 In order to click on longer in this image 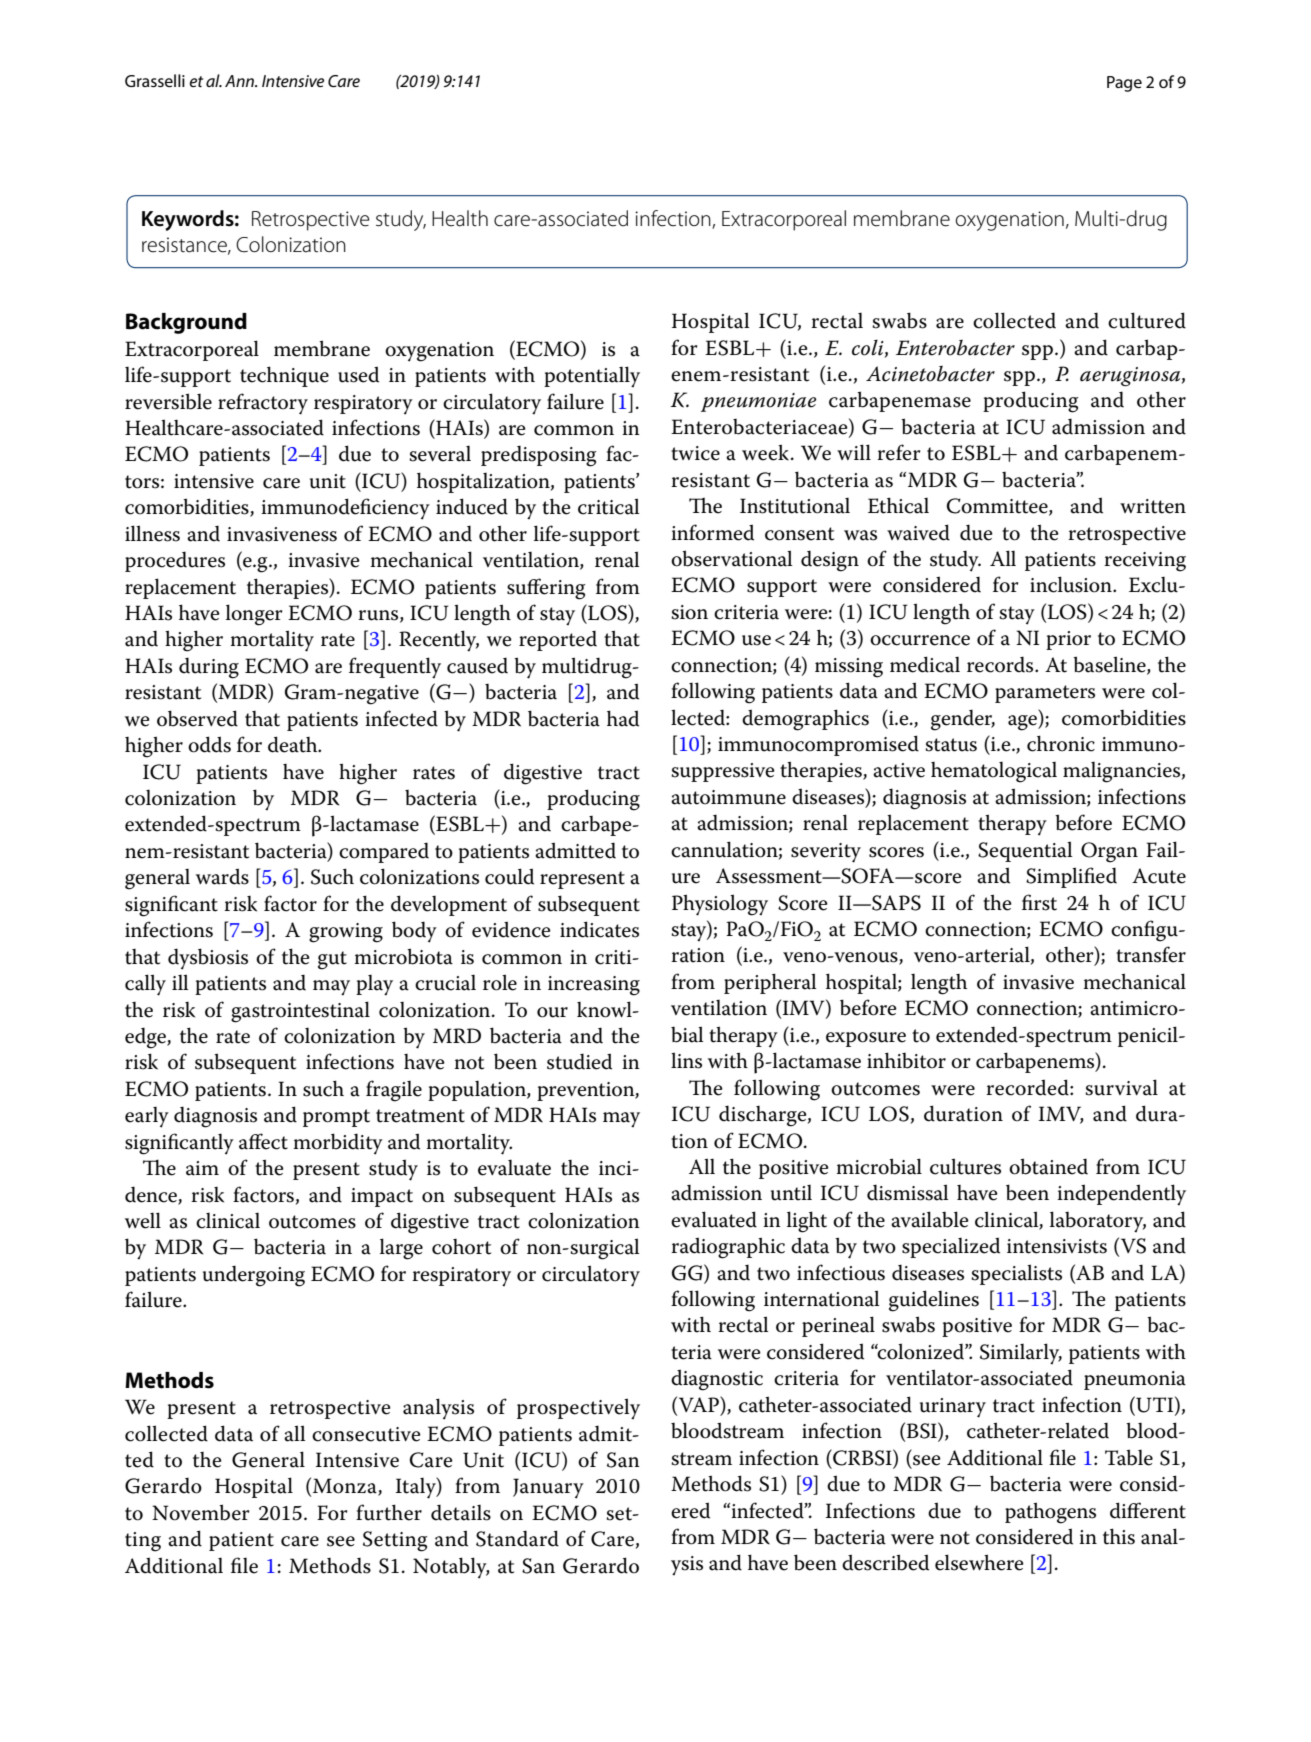, I will do `click(254, 615)`.
